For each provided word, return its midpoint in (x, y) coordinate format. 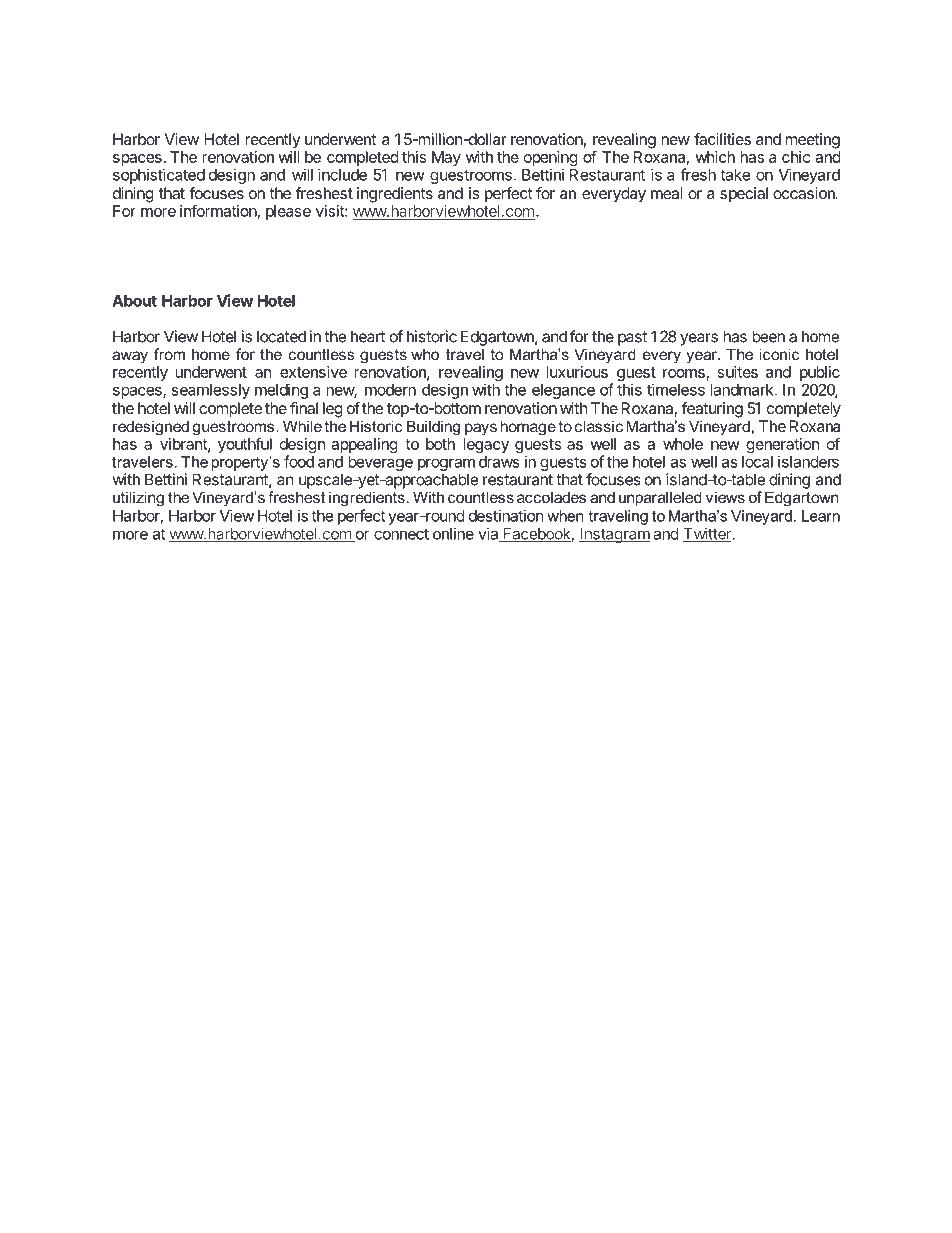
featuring (712, 410)
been (768, 336)
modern (390, 390)
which (715, 157)
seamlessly (210, 391)
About (134, 301)
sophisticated (159, 176)
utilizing (138, 499)
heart (368, 336)
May (446, 158)
